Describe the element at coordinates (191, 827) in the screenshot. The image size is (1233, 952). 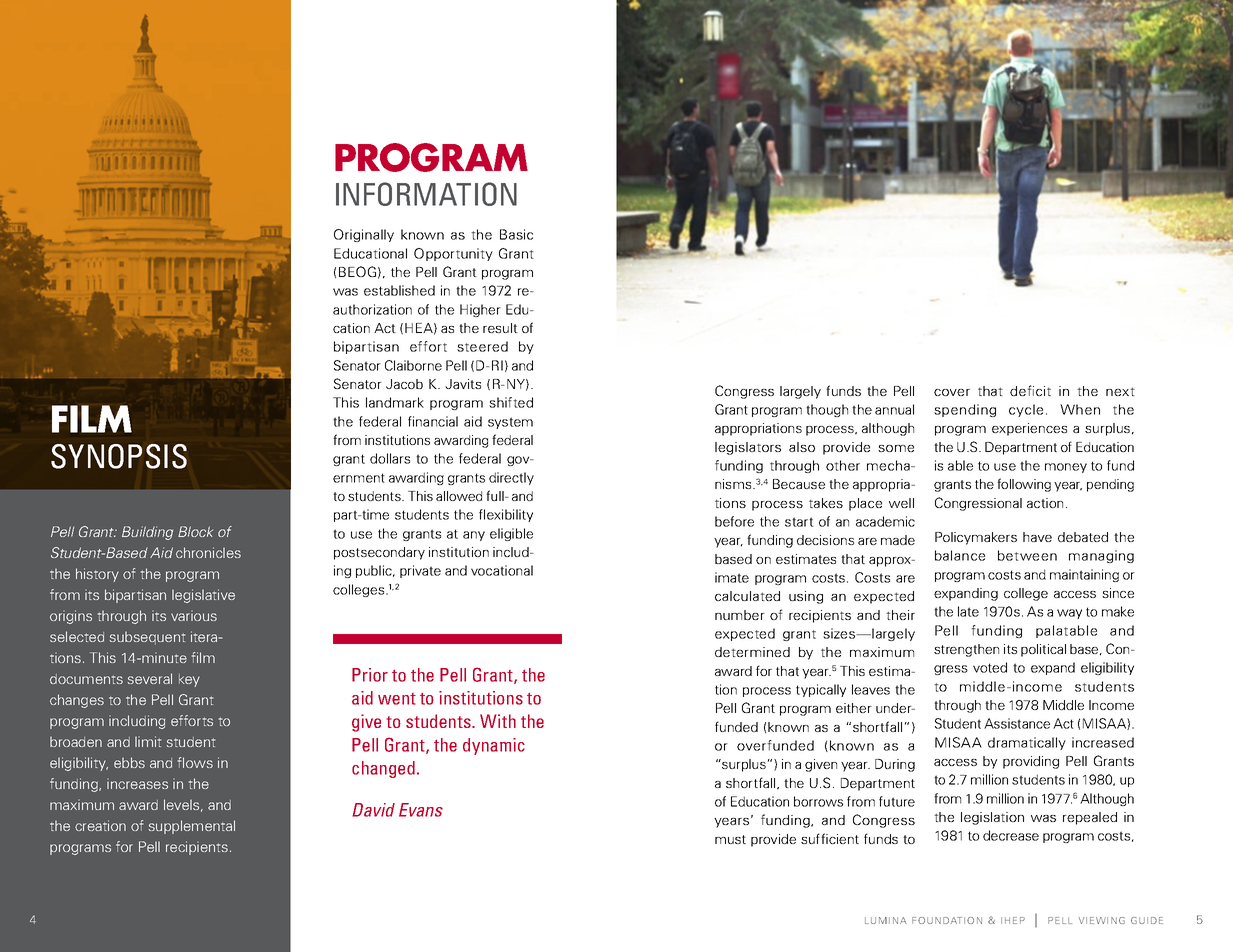
I see `supplemental` at that location.
